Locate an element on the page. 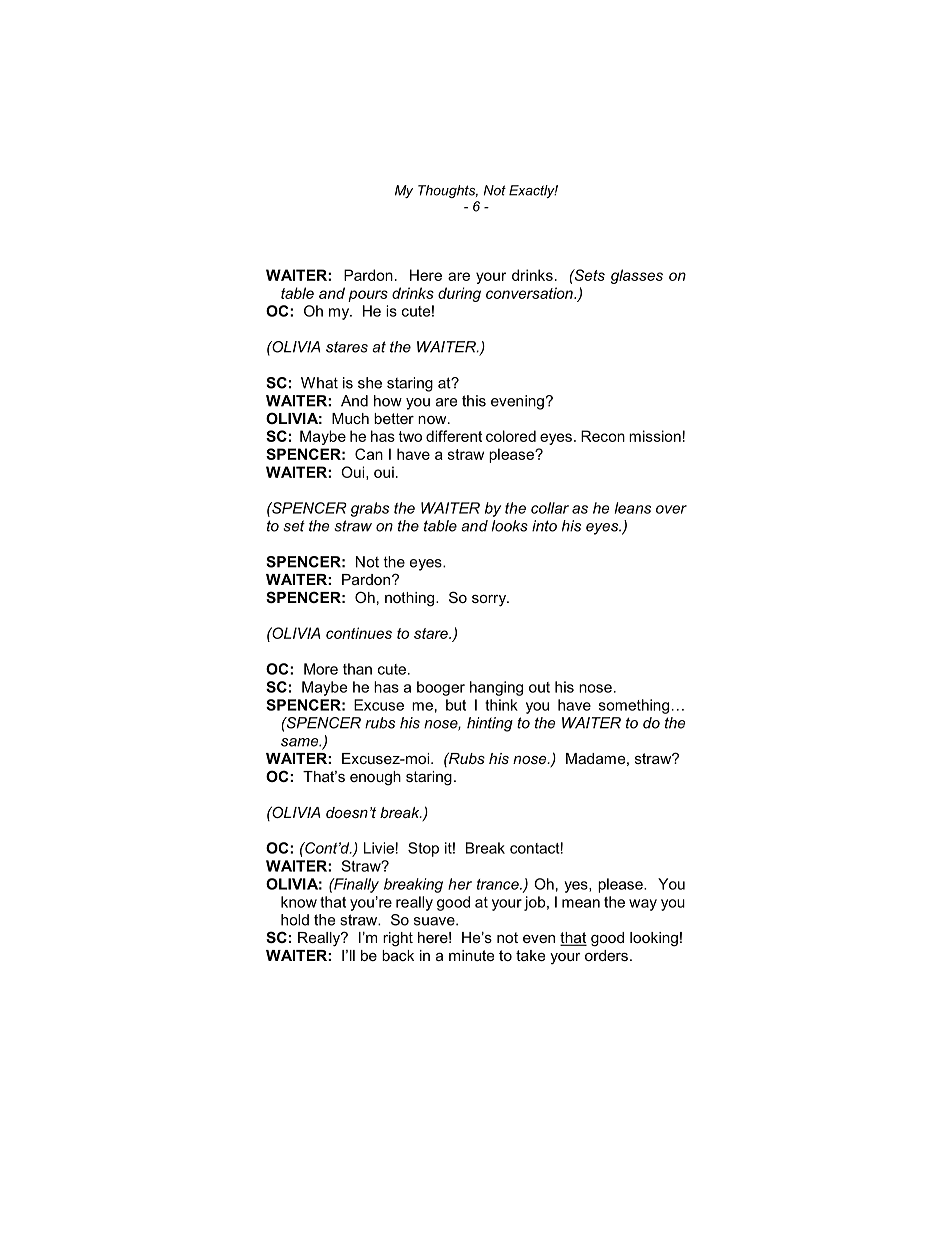 The width and height of the document is (952, 1233). hold is located at coordinates (295, 920).
